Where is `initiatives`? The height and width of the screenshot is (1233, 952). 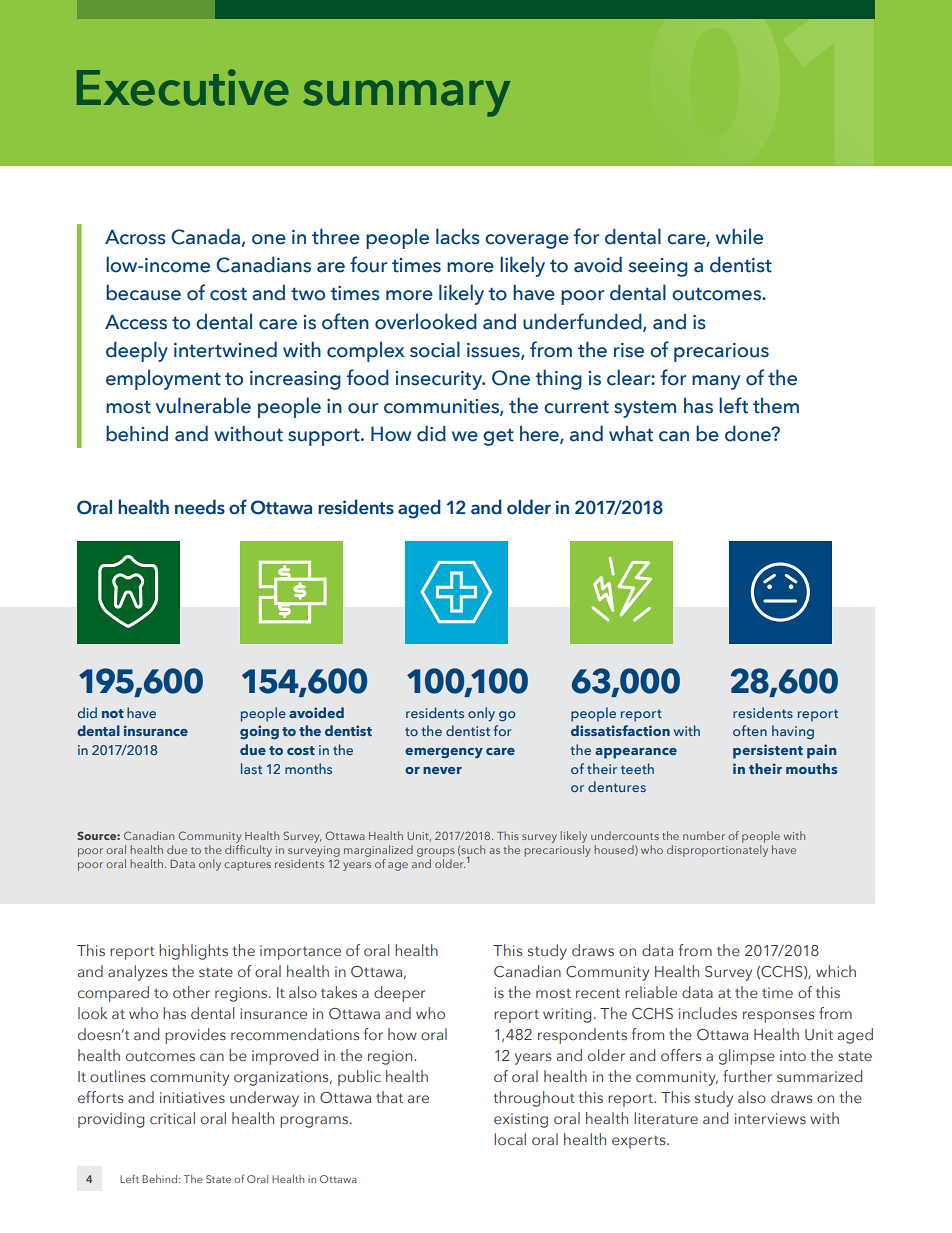
initiatives is located at coordinates (192, 1097).
